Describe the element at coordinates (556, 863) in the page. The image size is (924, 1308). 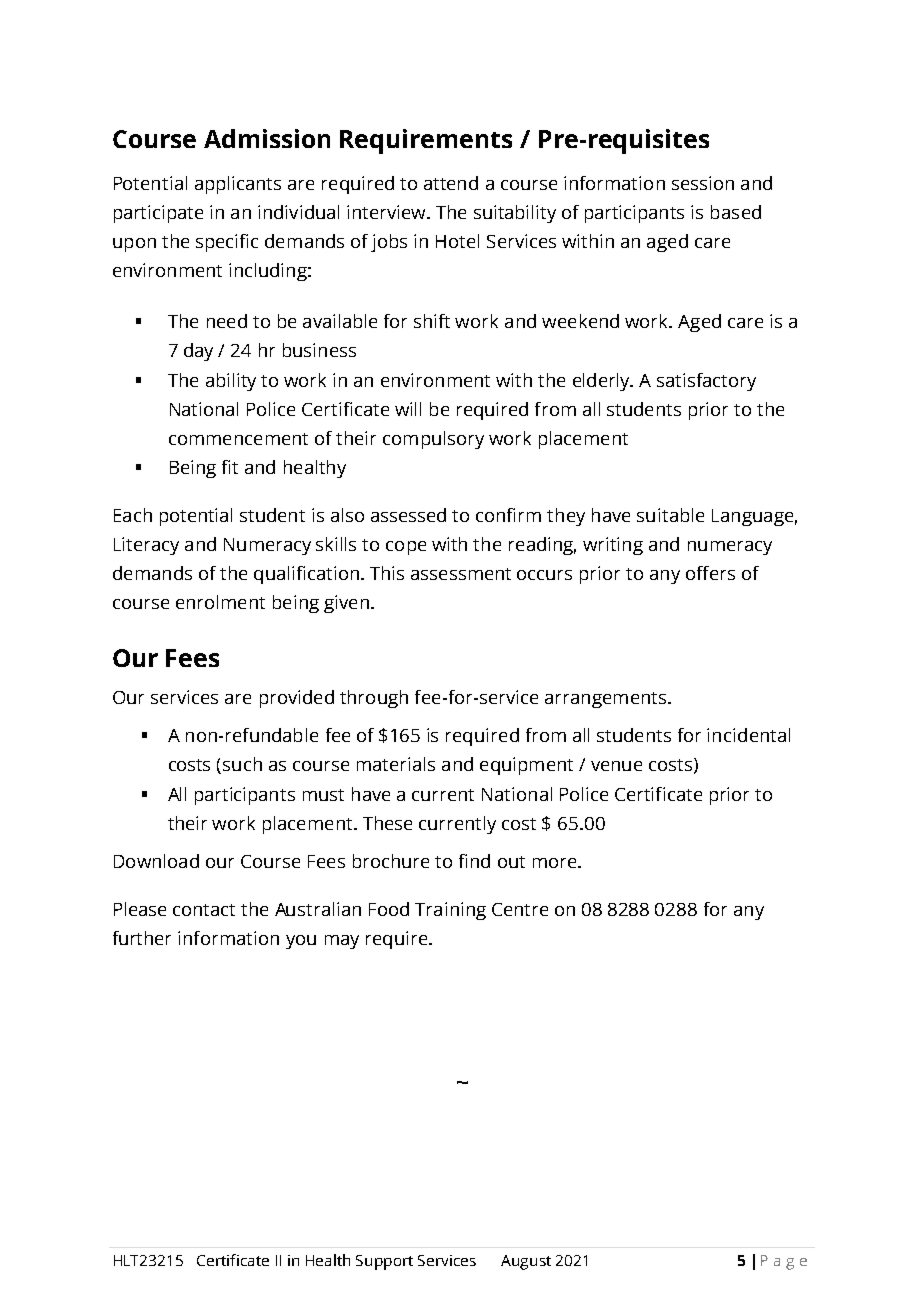
I see `more` at that location.
